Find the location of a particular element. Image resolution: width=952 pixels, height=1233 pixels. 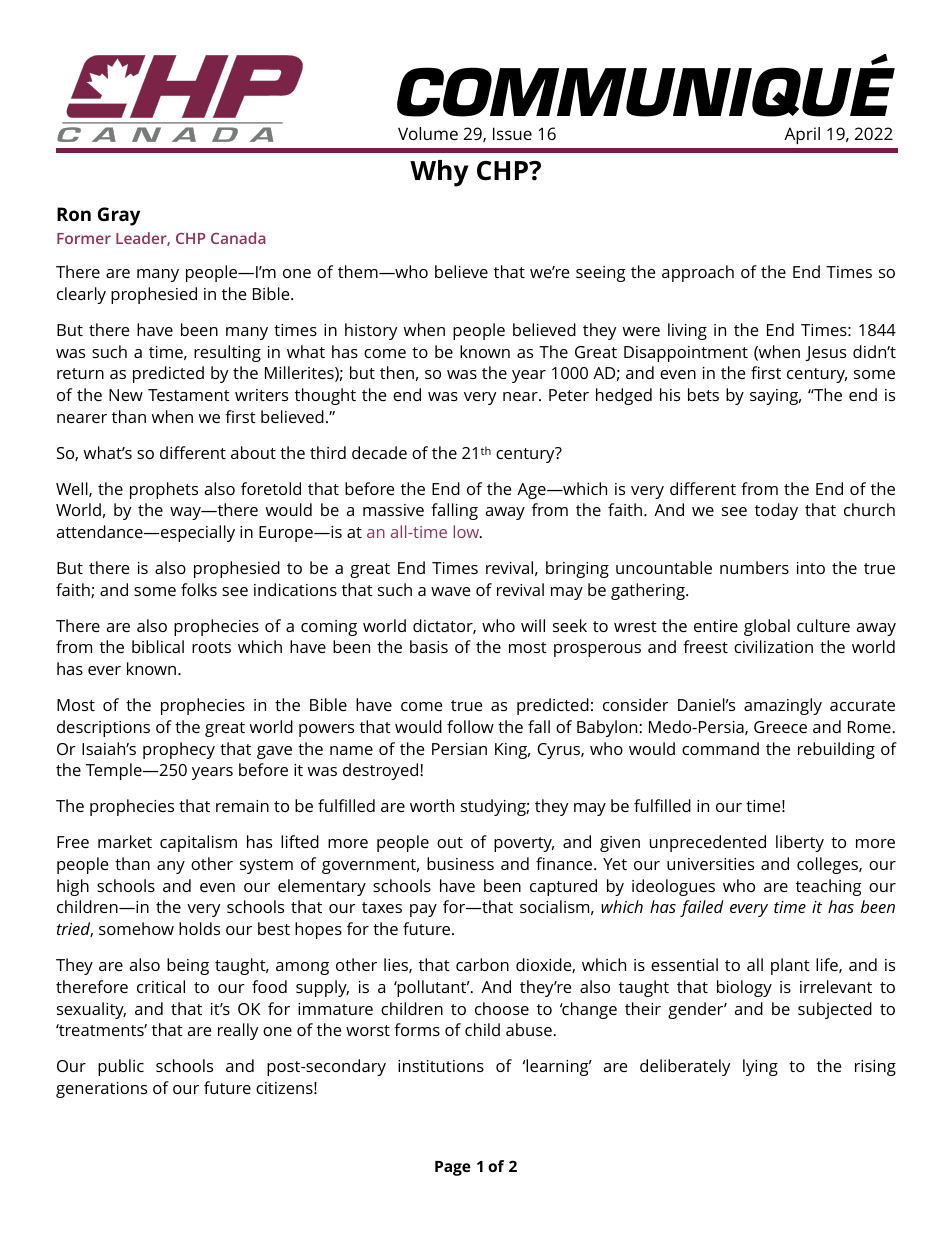

civilization is located at coordinates (773, 646).
